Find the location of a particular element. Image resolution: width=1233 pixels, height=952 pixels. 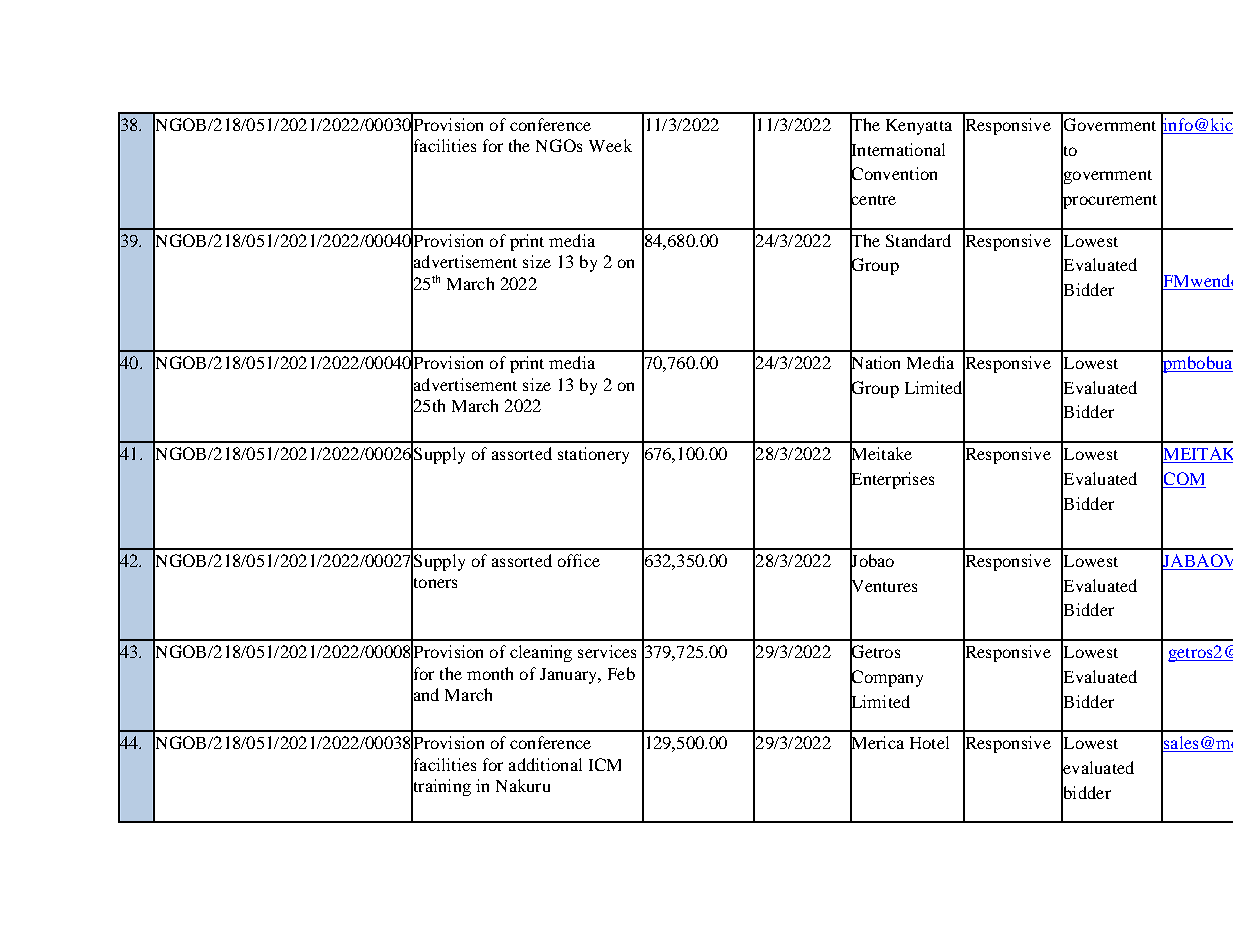

Week is located at coordinates (610, 145).
